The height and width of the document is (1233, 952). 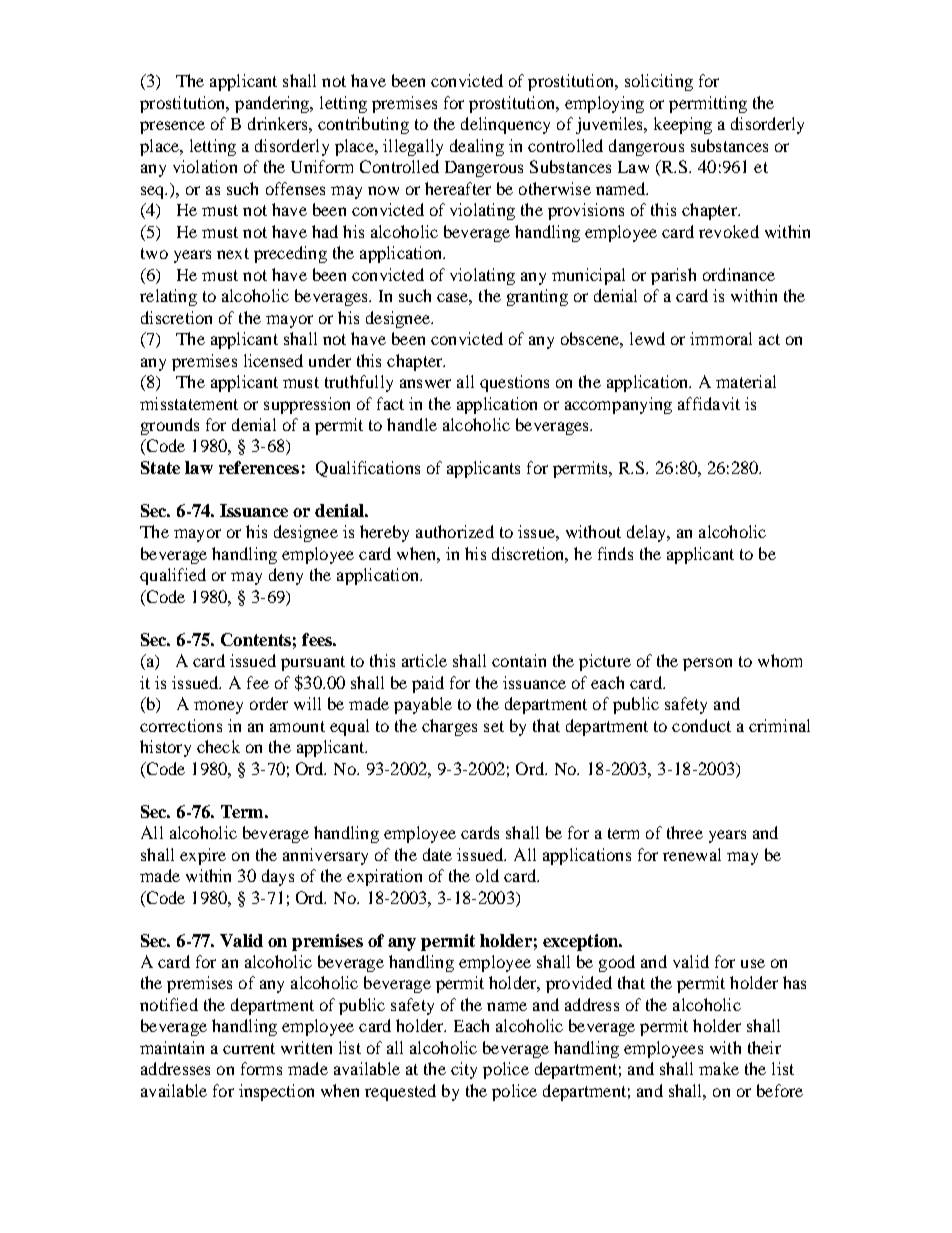 What do you see at coordinates (286, 576) in the document?
I see `deny` at bounding box center [286, 576].
